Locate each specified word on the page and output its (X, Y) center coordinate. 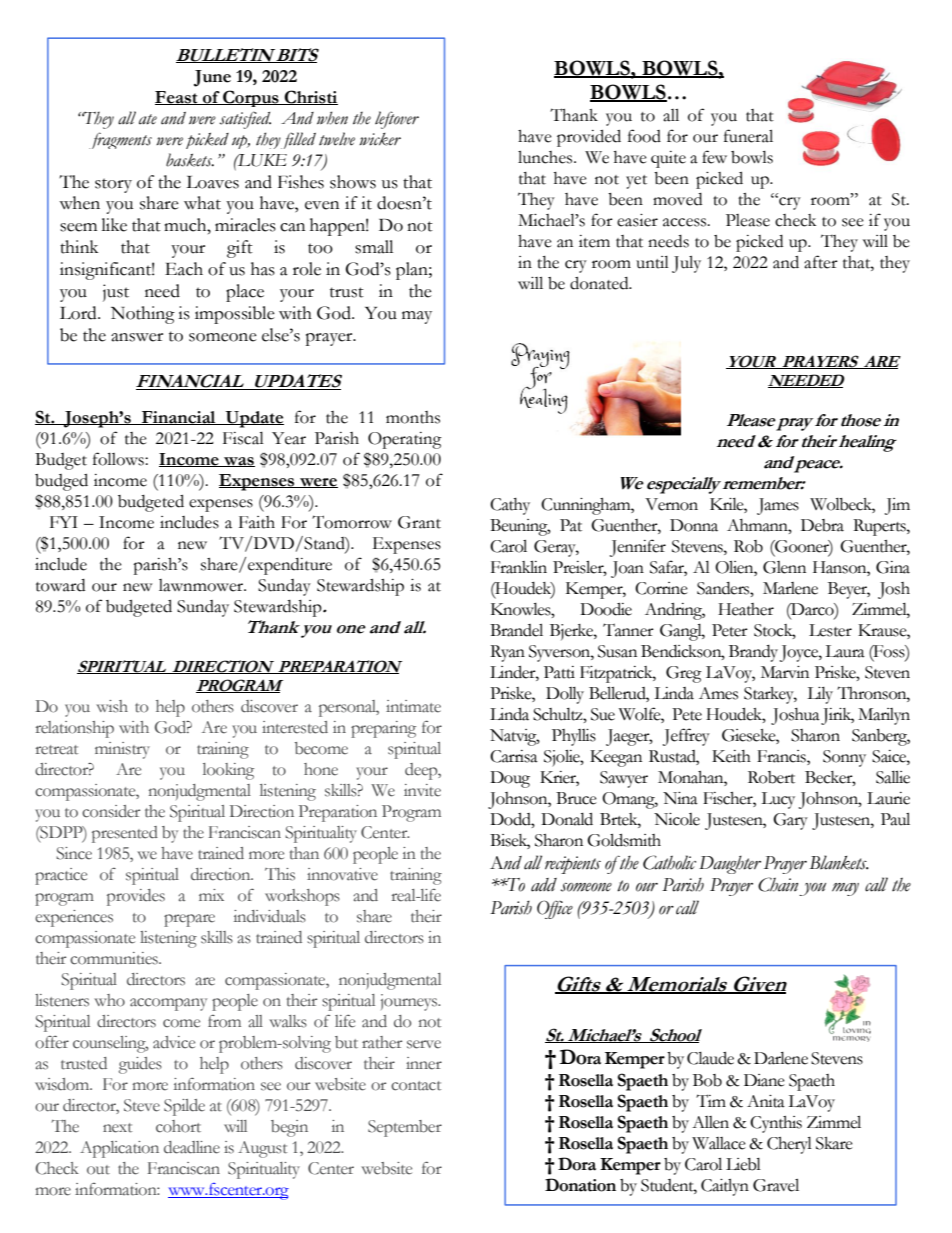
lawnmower (202, 585)
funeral (748, 136)
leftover (397, 120)
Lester (830, 630)
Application (119, 1149)
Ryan (507, 653)
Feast (177, 98)
